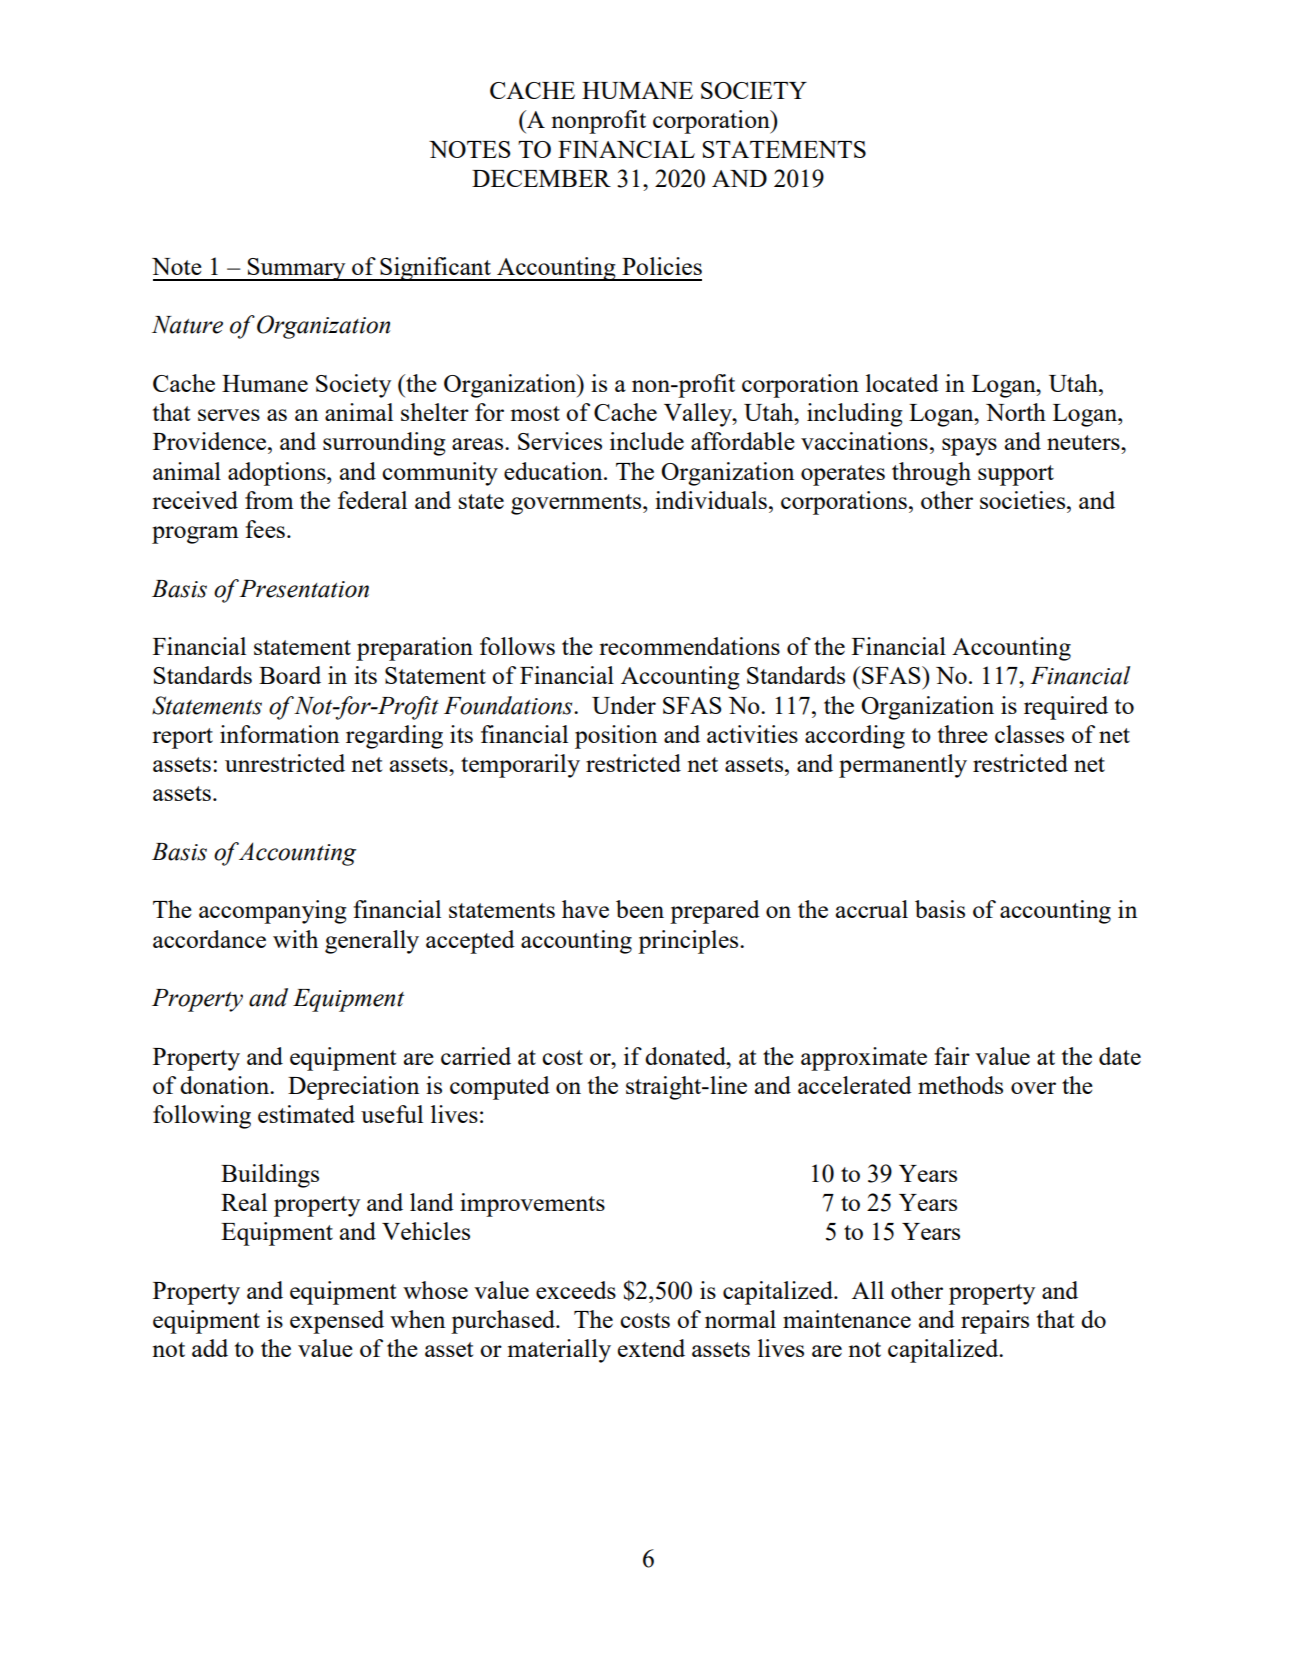 This screenshot has height=1679, width=1297. I want to click on Summary, so click(297, 269).
